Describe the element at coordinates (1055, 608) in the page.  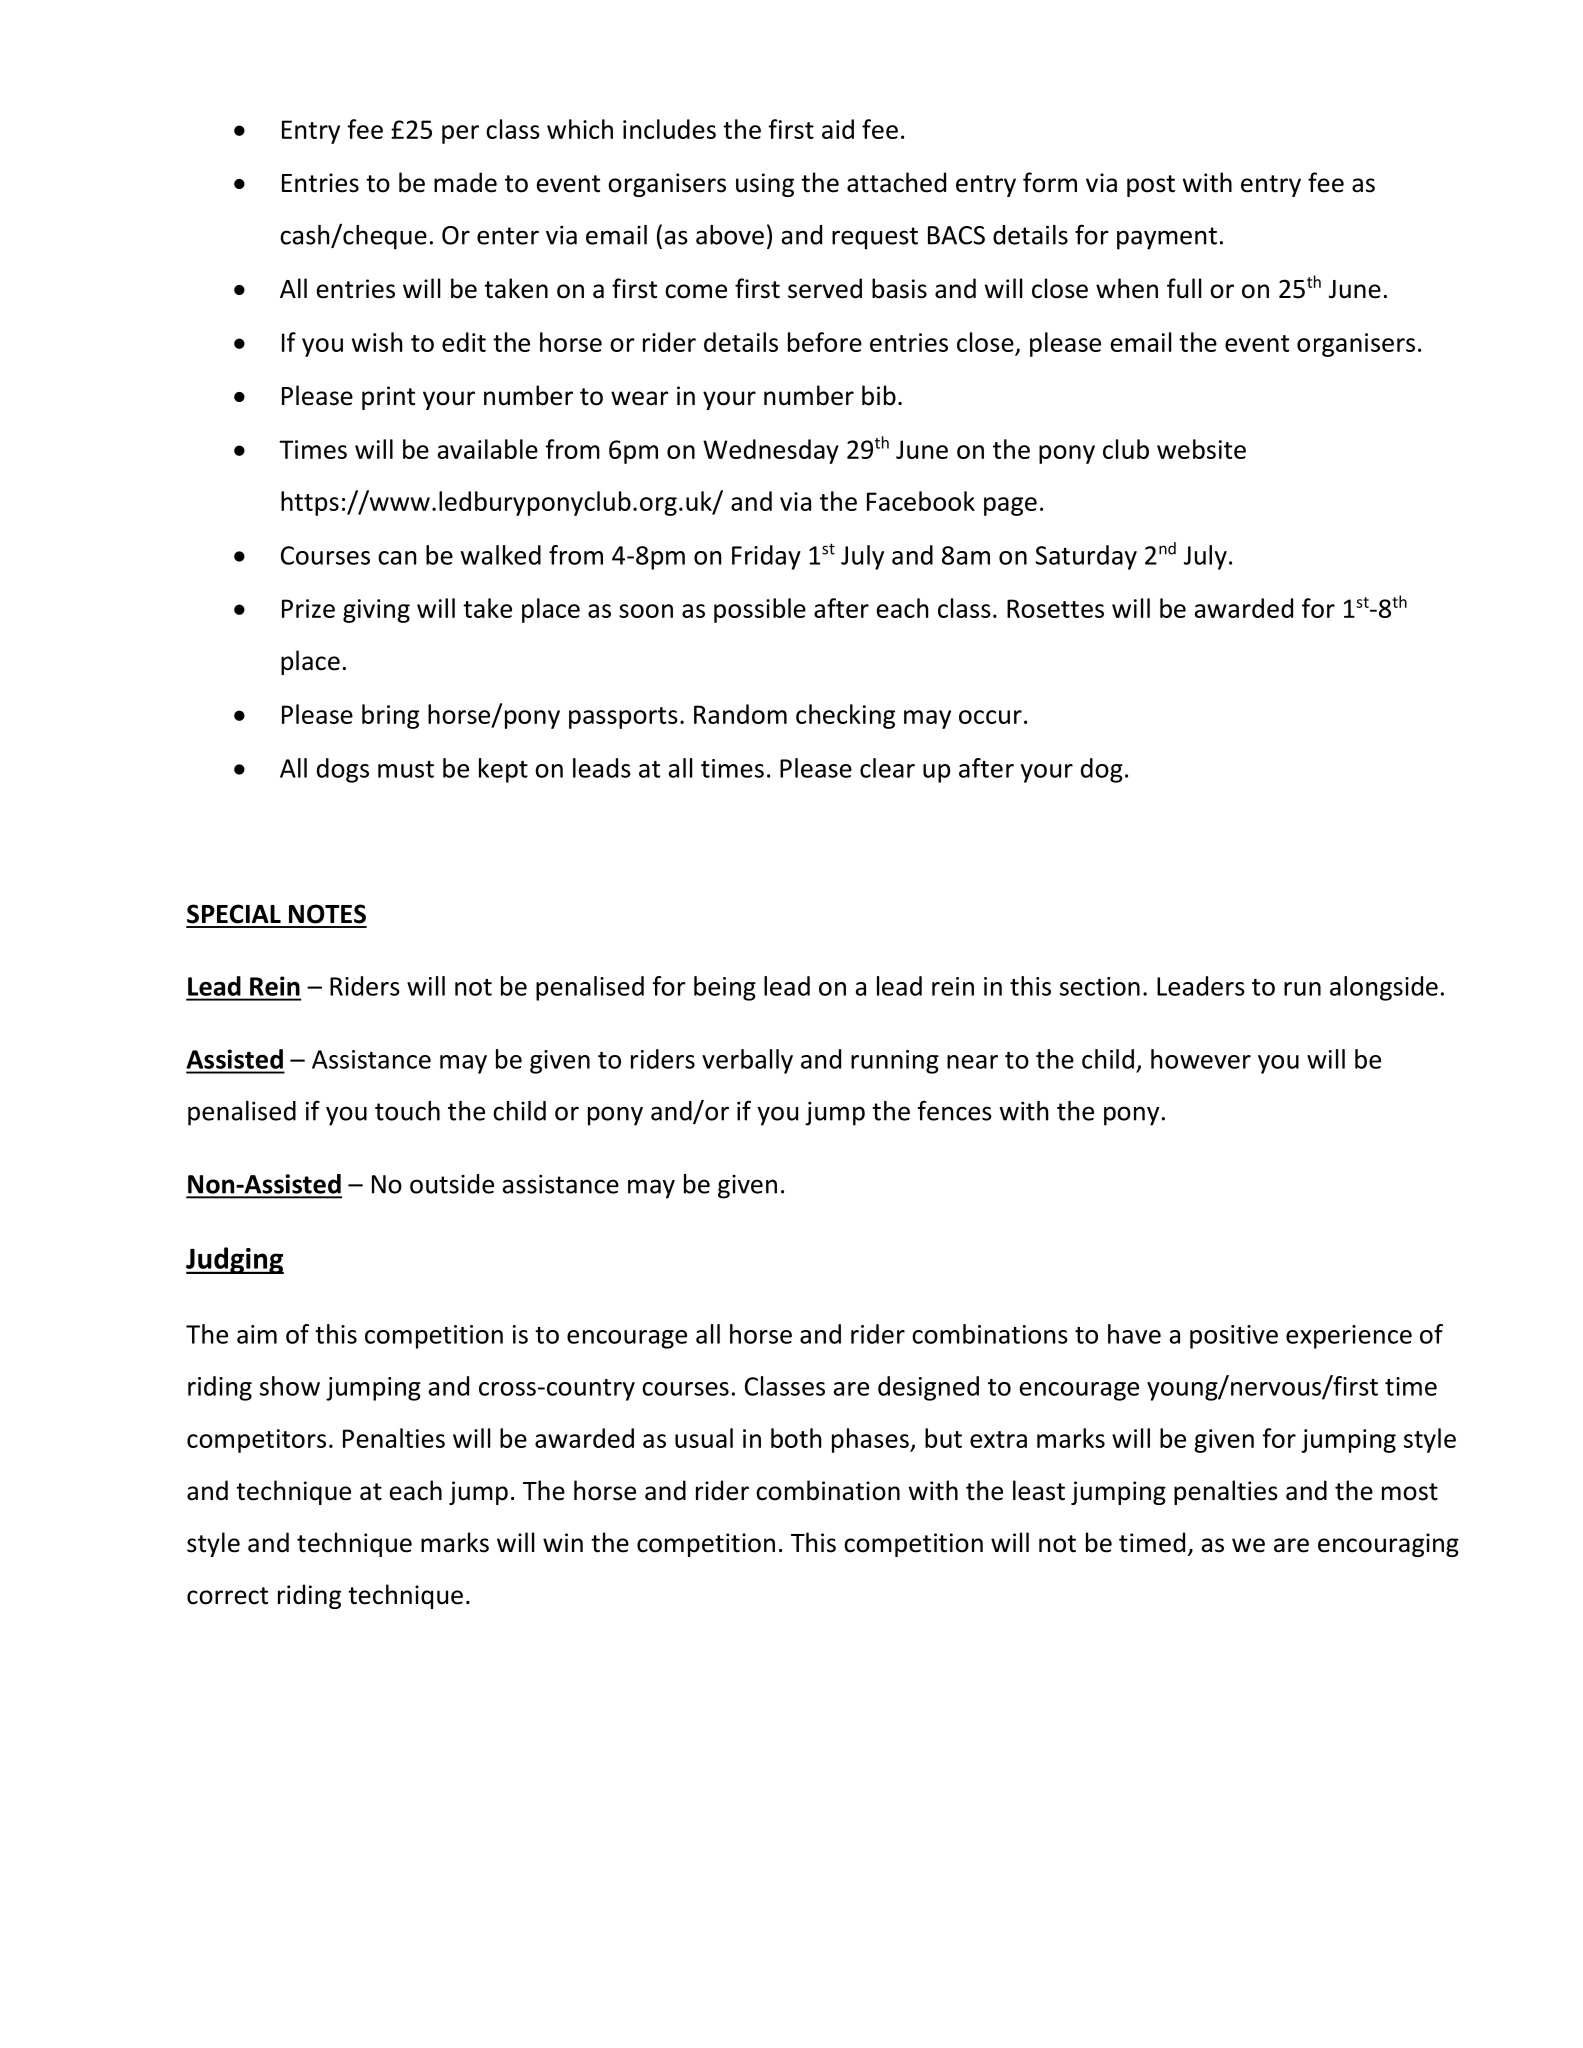
I see `Rosettes` at that location.
